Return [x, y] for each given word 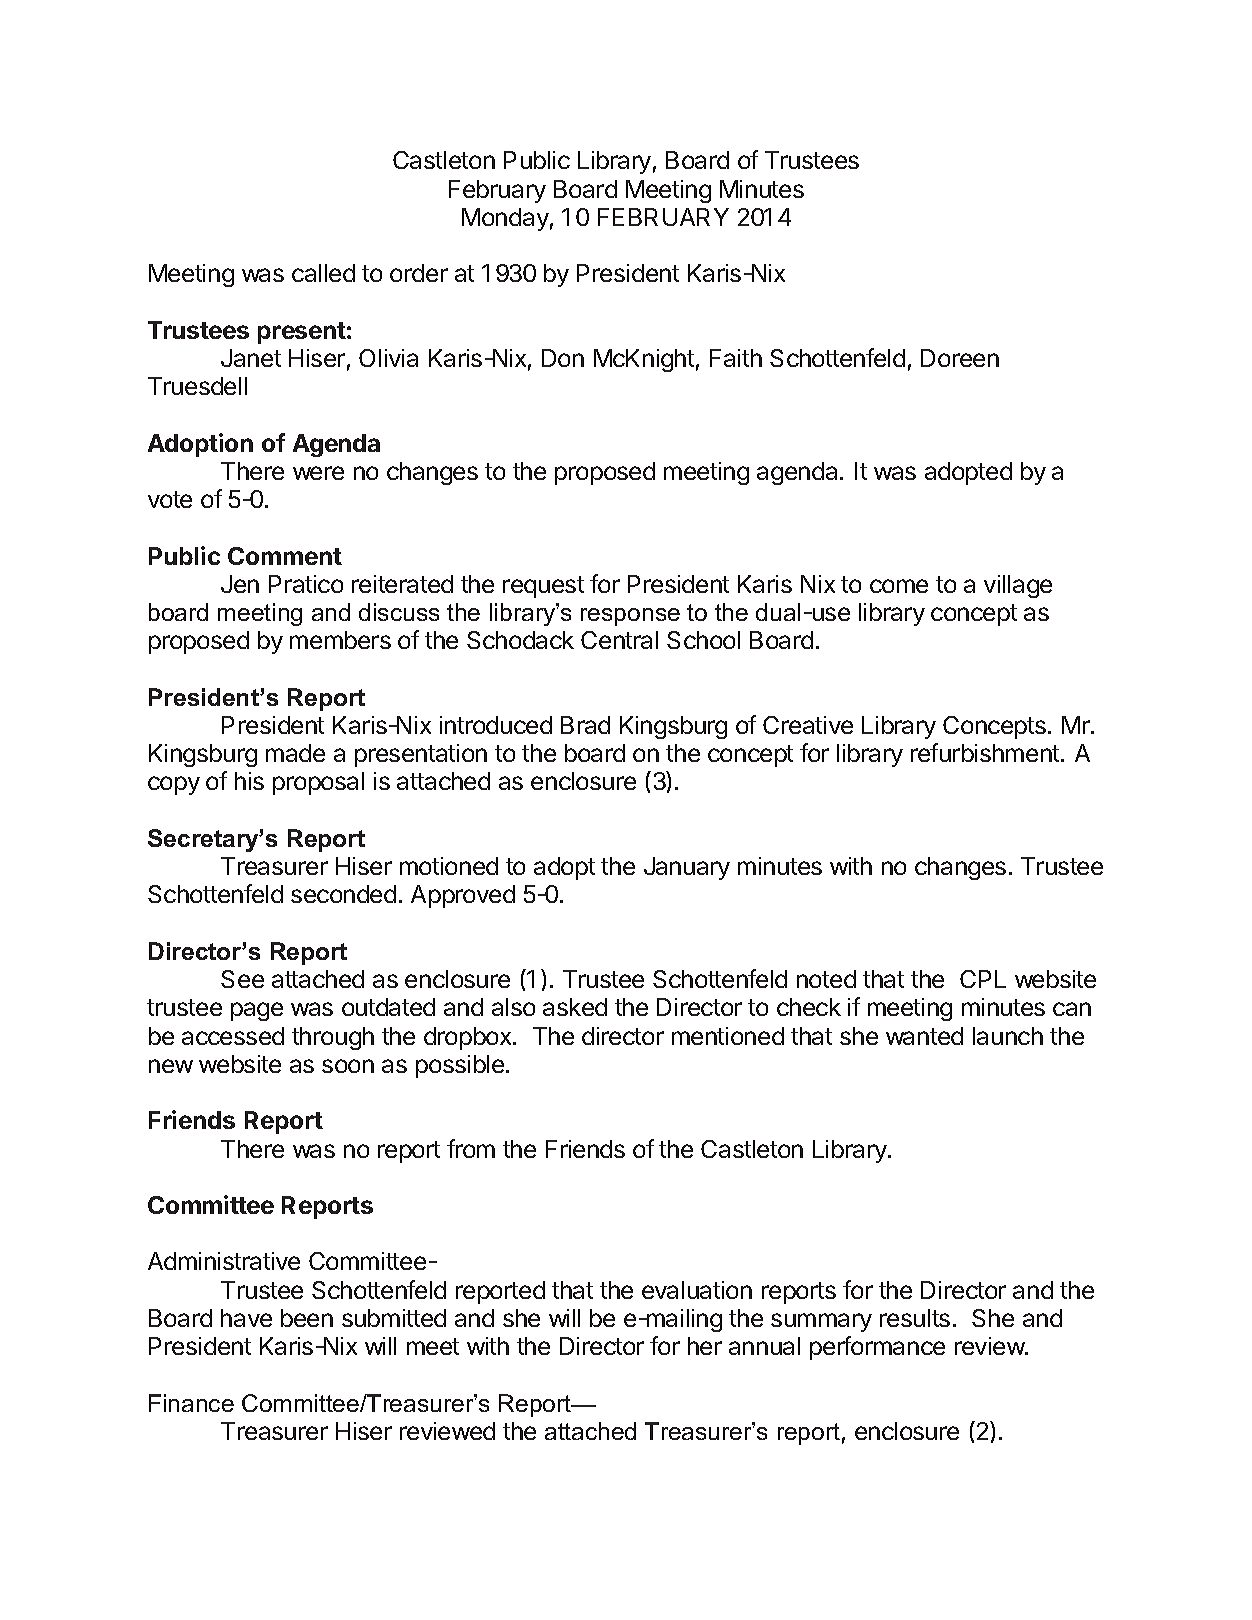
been [307, 1318]
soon [348, 1066]
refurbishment [986, 752]
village [1018, 586]
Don [563, 358]
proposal [318, 783]
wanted [924, 1036]
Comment [285, 556]
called [323, 273]
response [630, 617]
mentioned [728, 1036]
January [687, 868]
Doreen [960, 358]
